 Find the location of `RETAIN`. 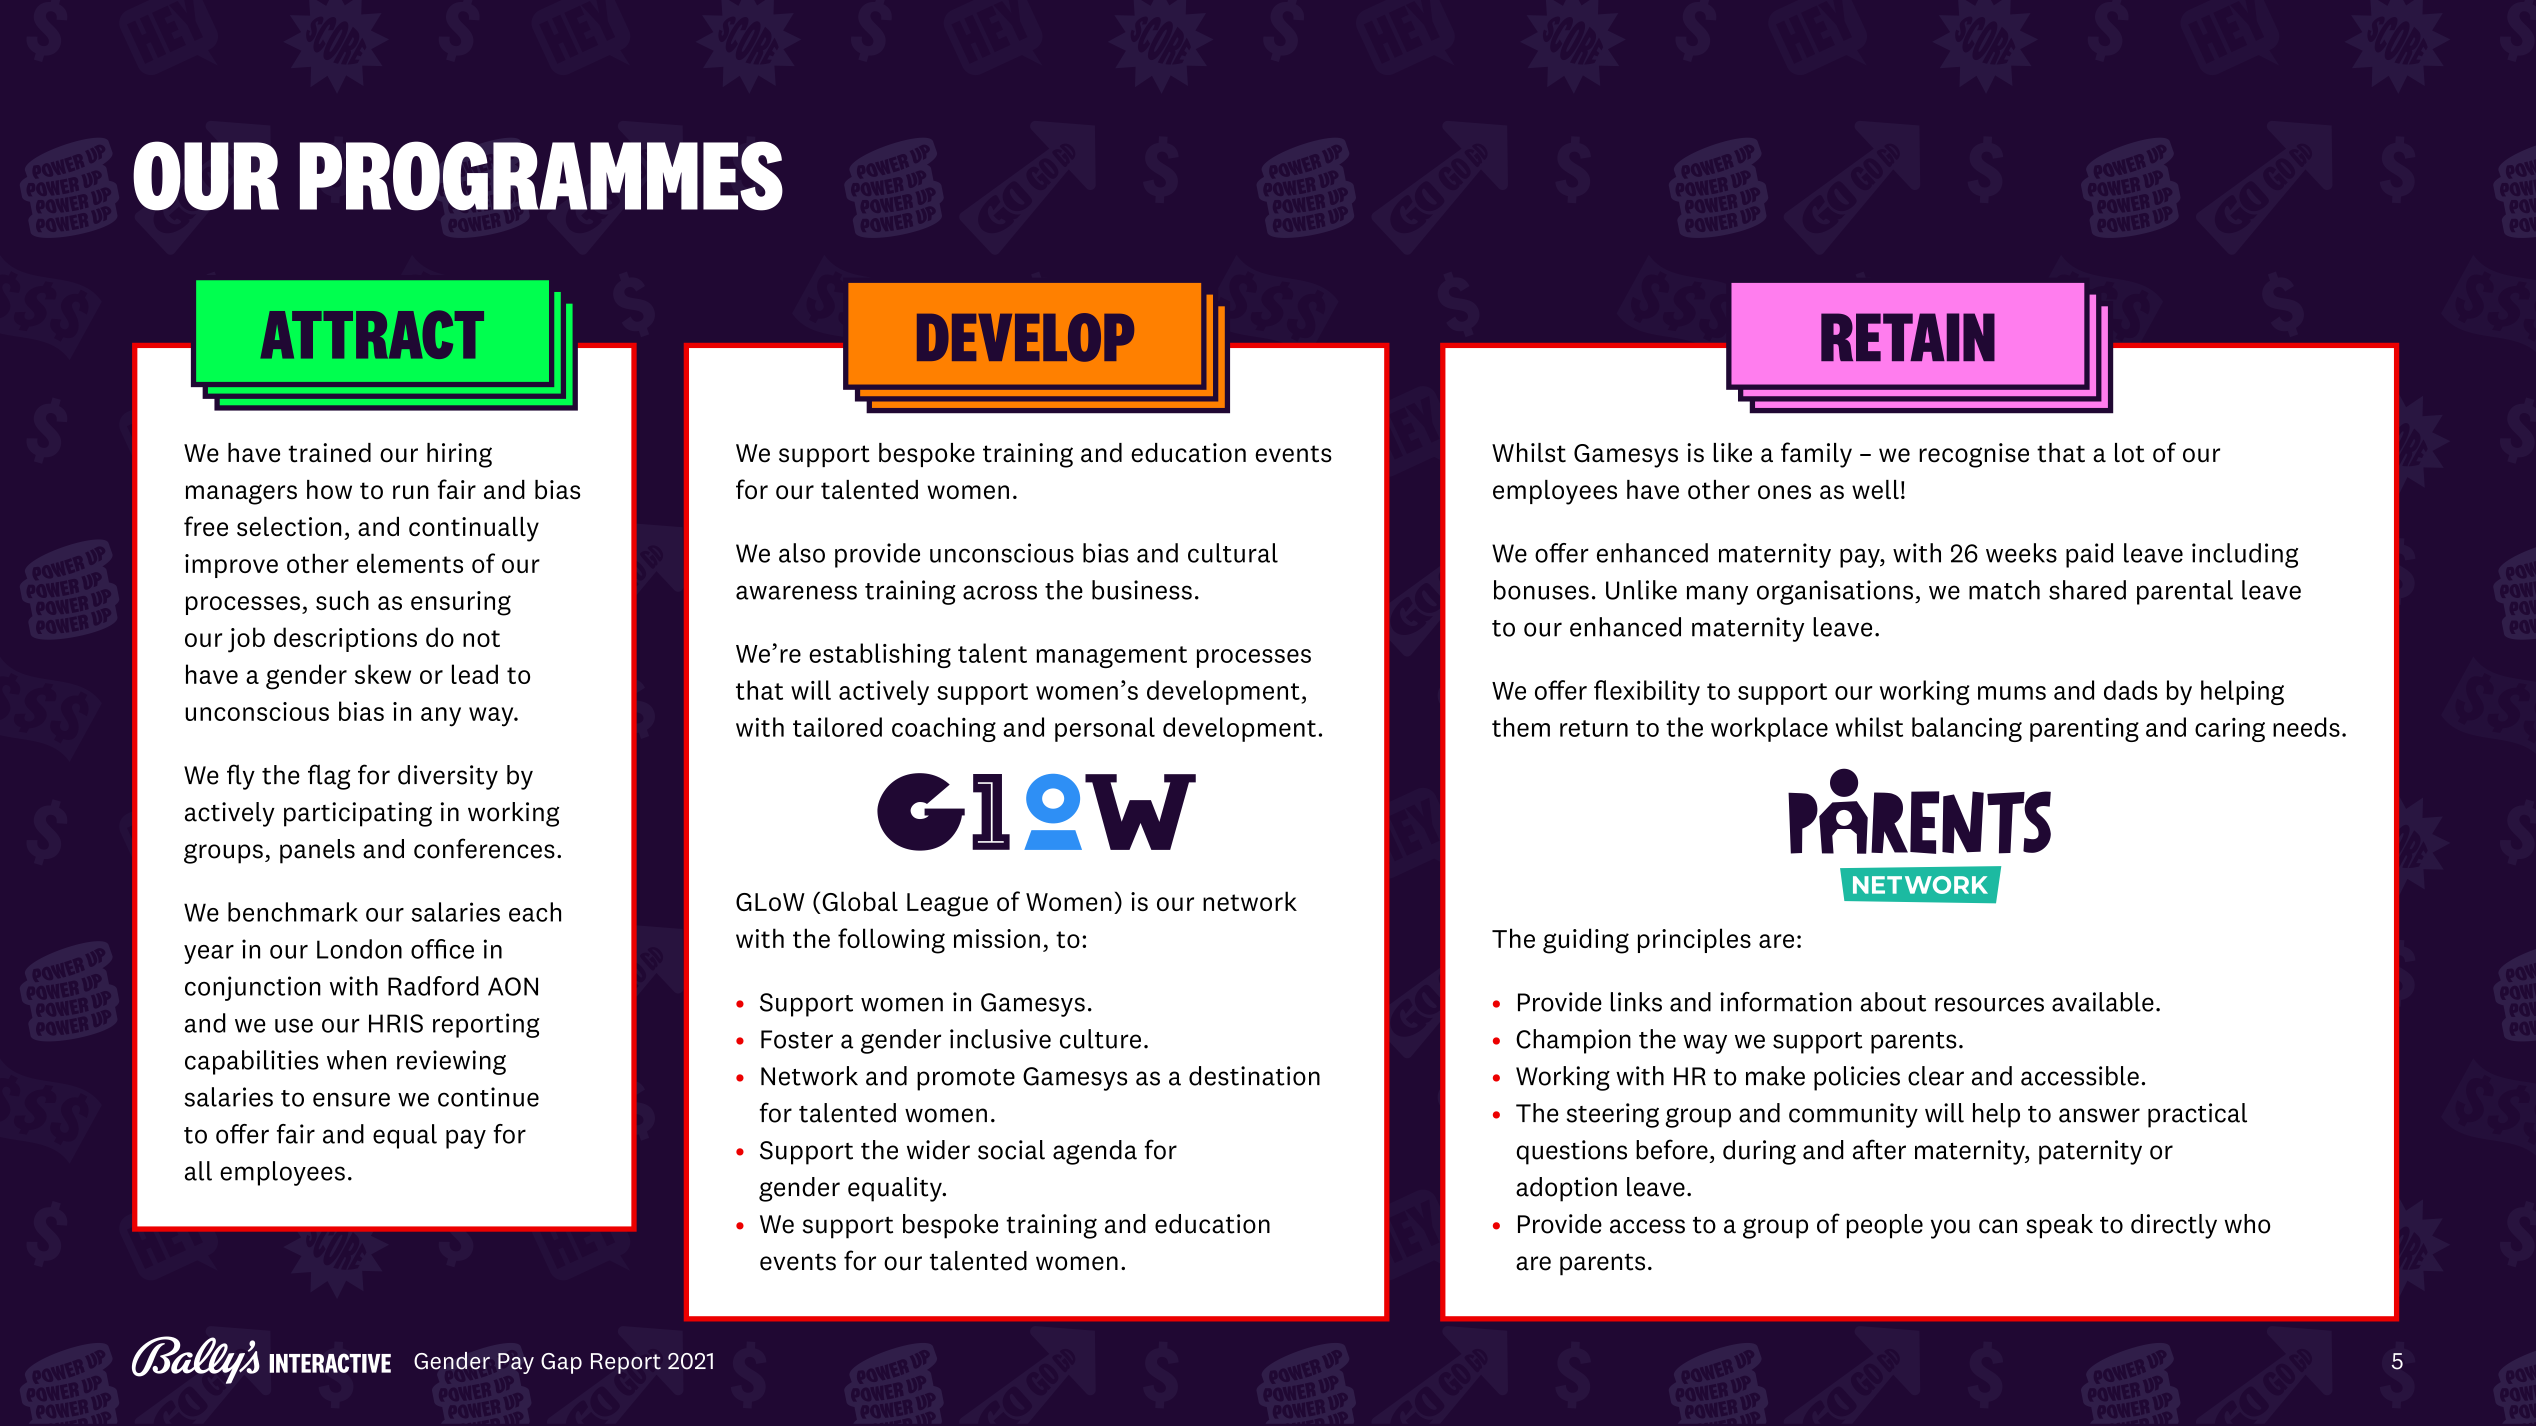

RETAIN is located at coordinates (1908, 337).
